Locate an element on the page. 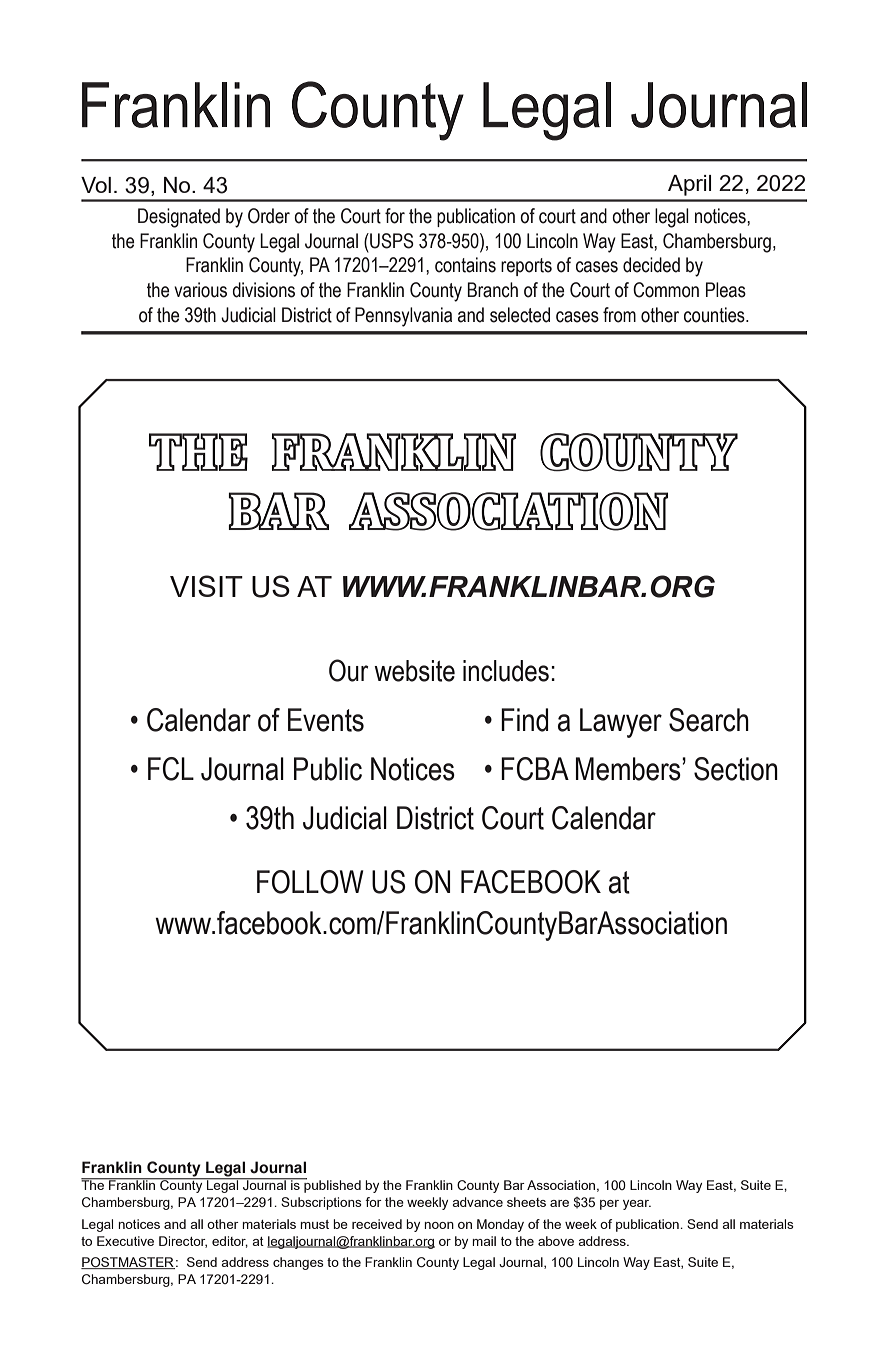  VISIT is located at coordinates (206, 586).
